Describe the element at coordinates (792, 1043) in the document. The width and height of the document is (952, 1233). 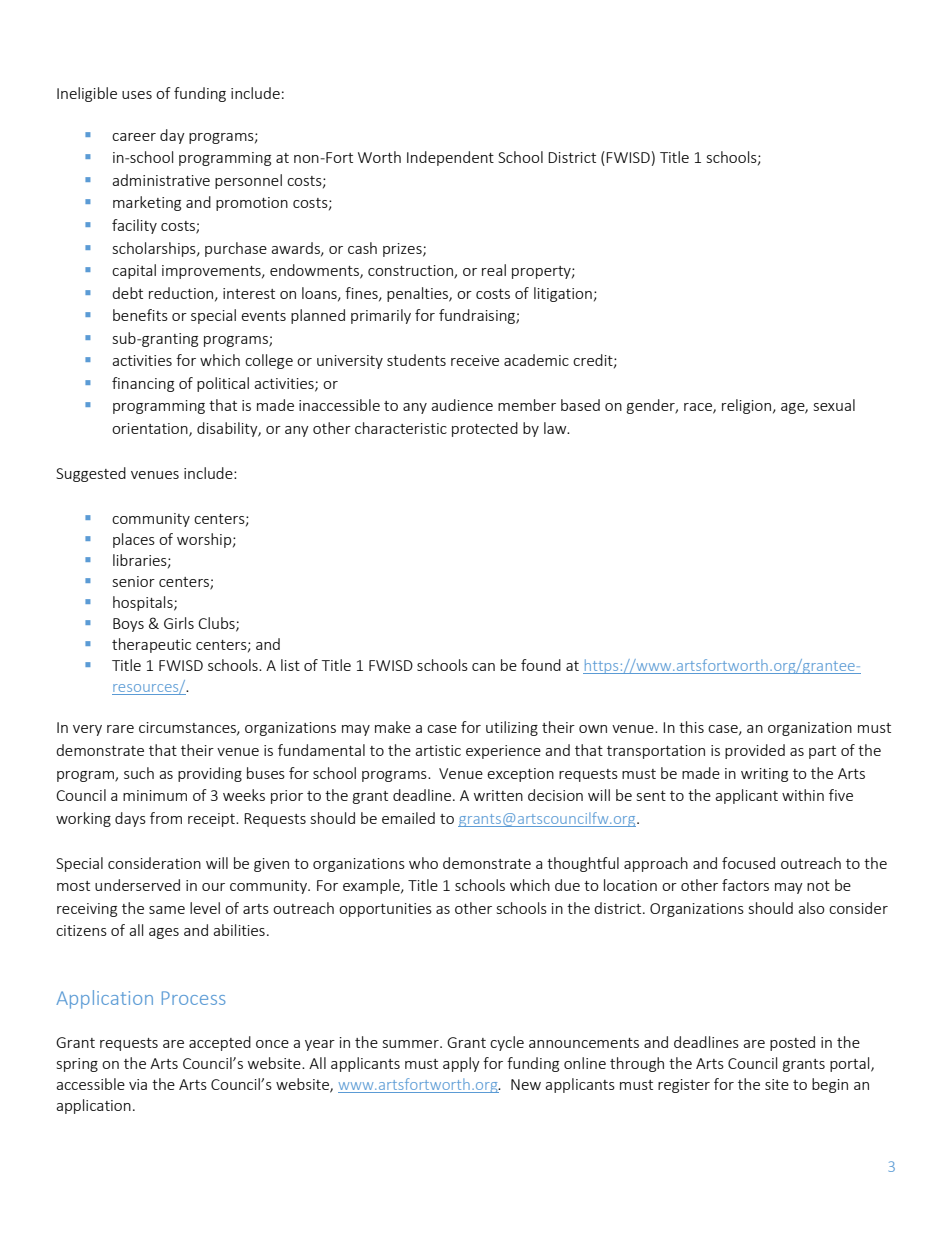
I see `posted` at that location.
